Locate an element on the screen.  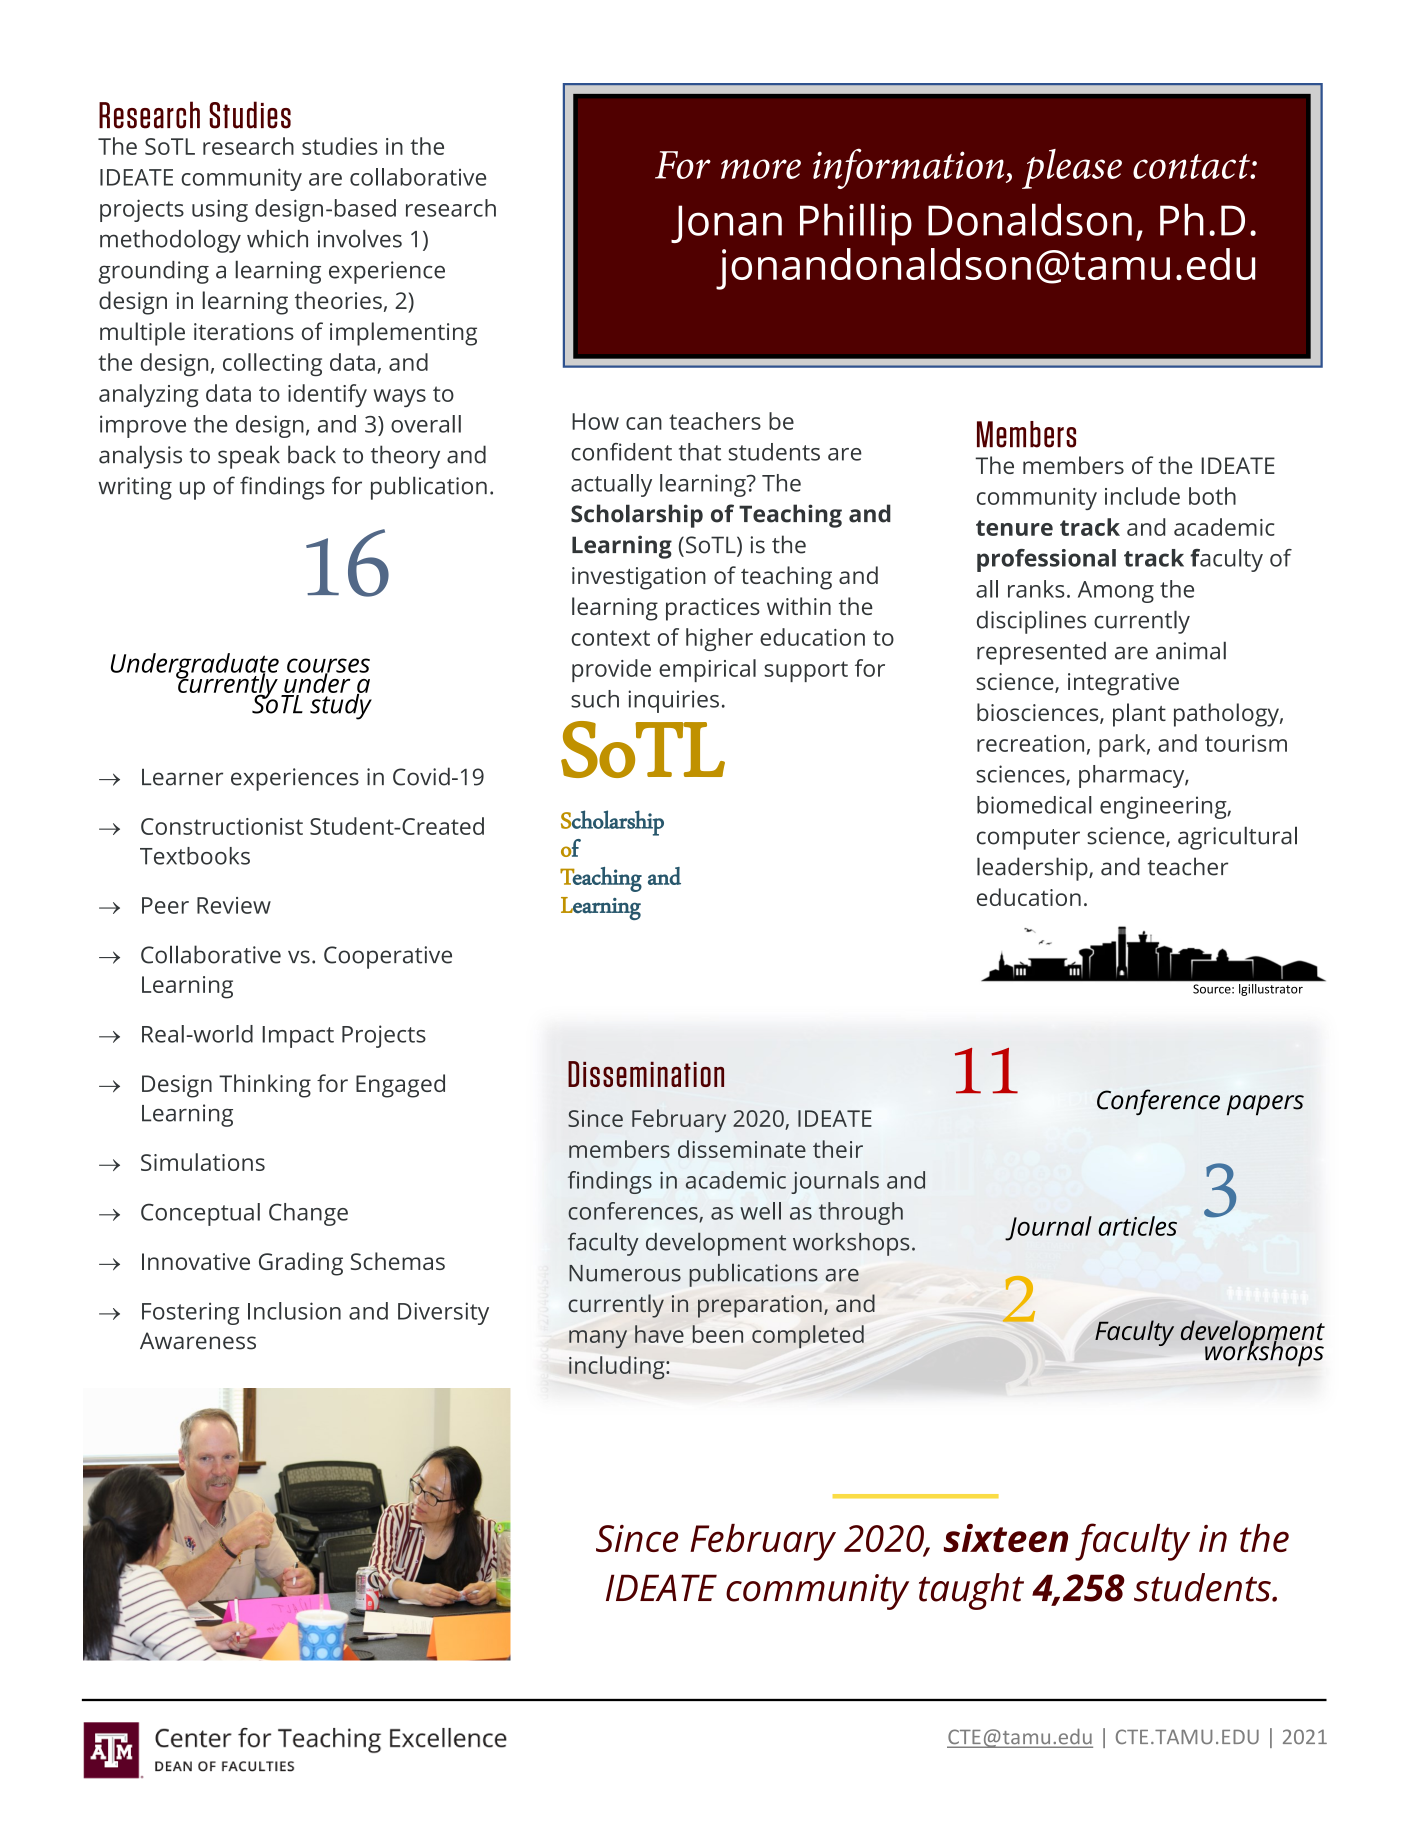
include is located at coordinates (1142, 496).
